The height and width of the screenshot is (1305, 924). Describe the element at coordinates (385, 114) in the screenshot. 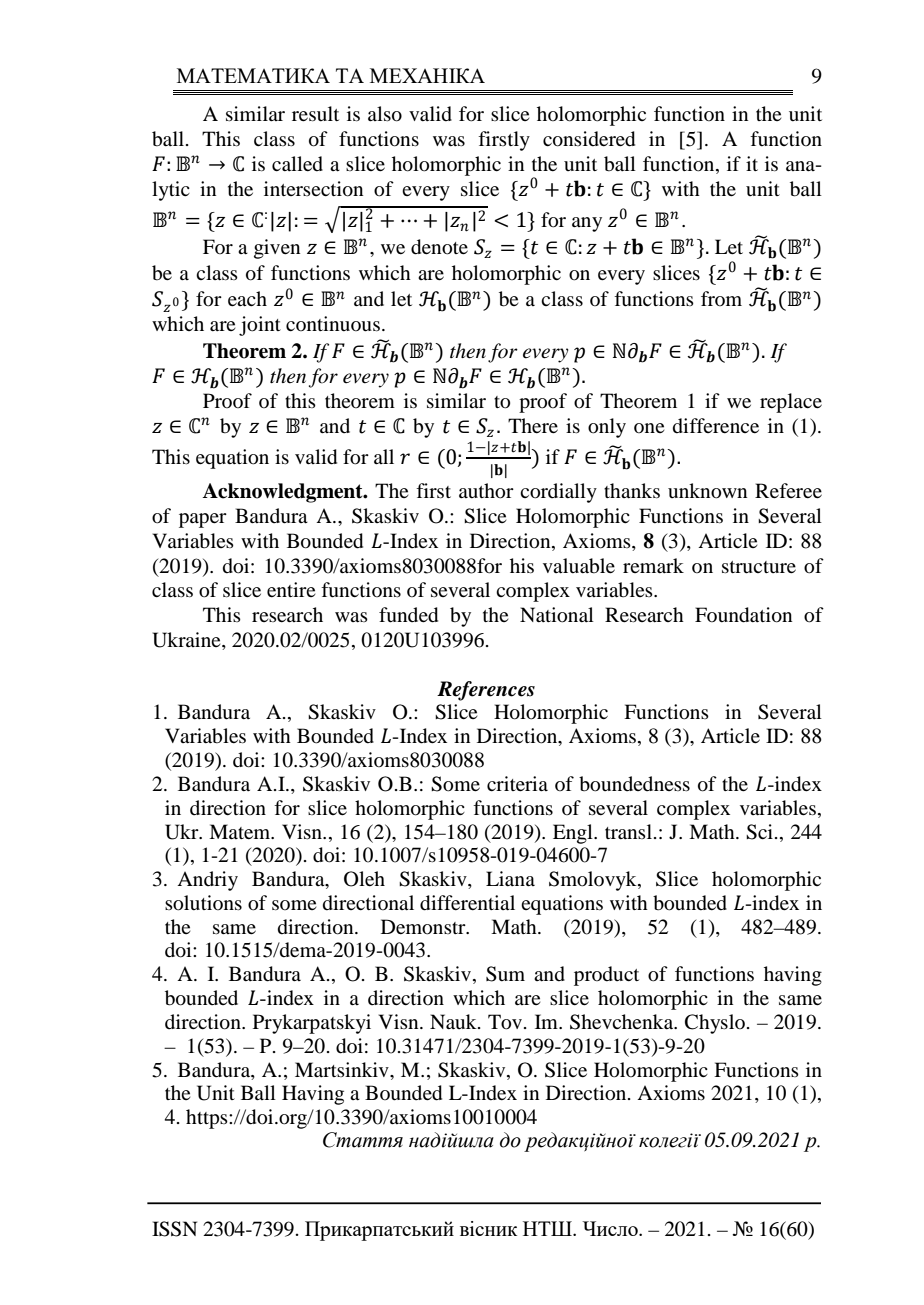

I see `also` at that location.
